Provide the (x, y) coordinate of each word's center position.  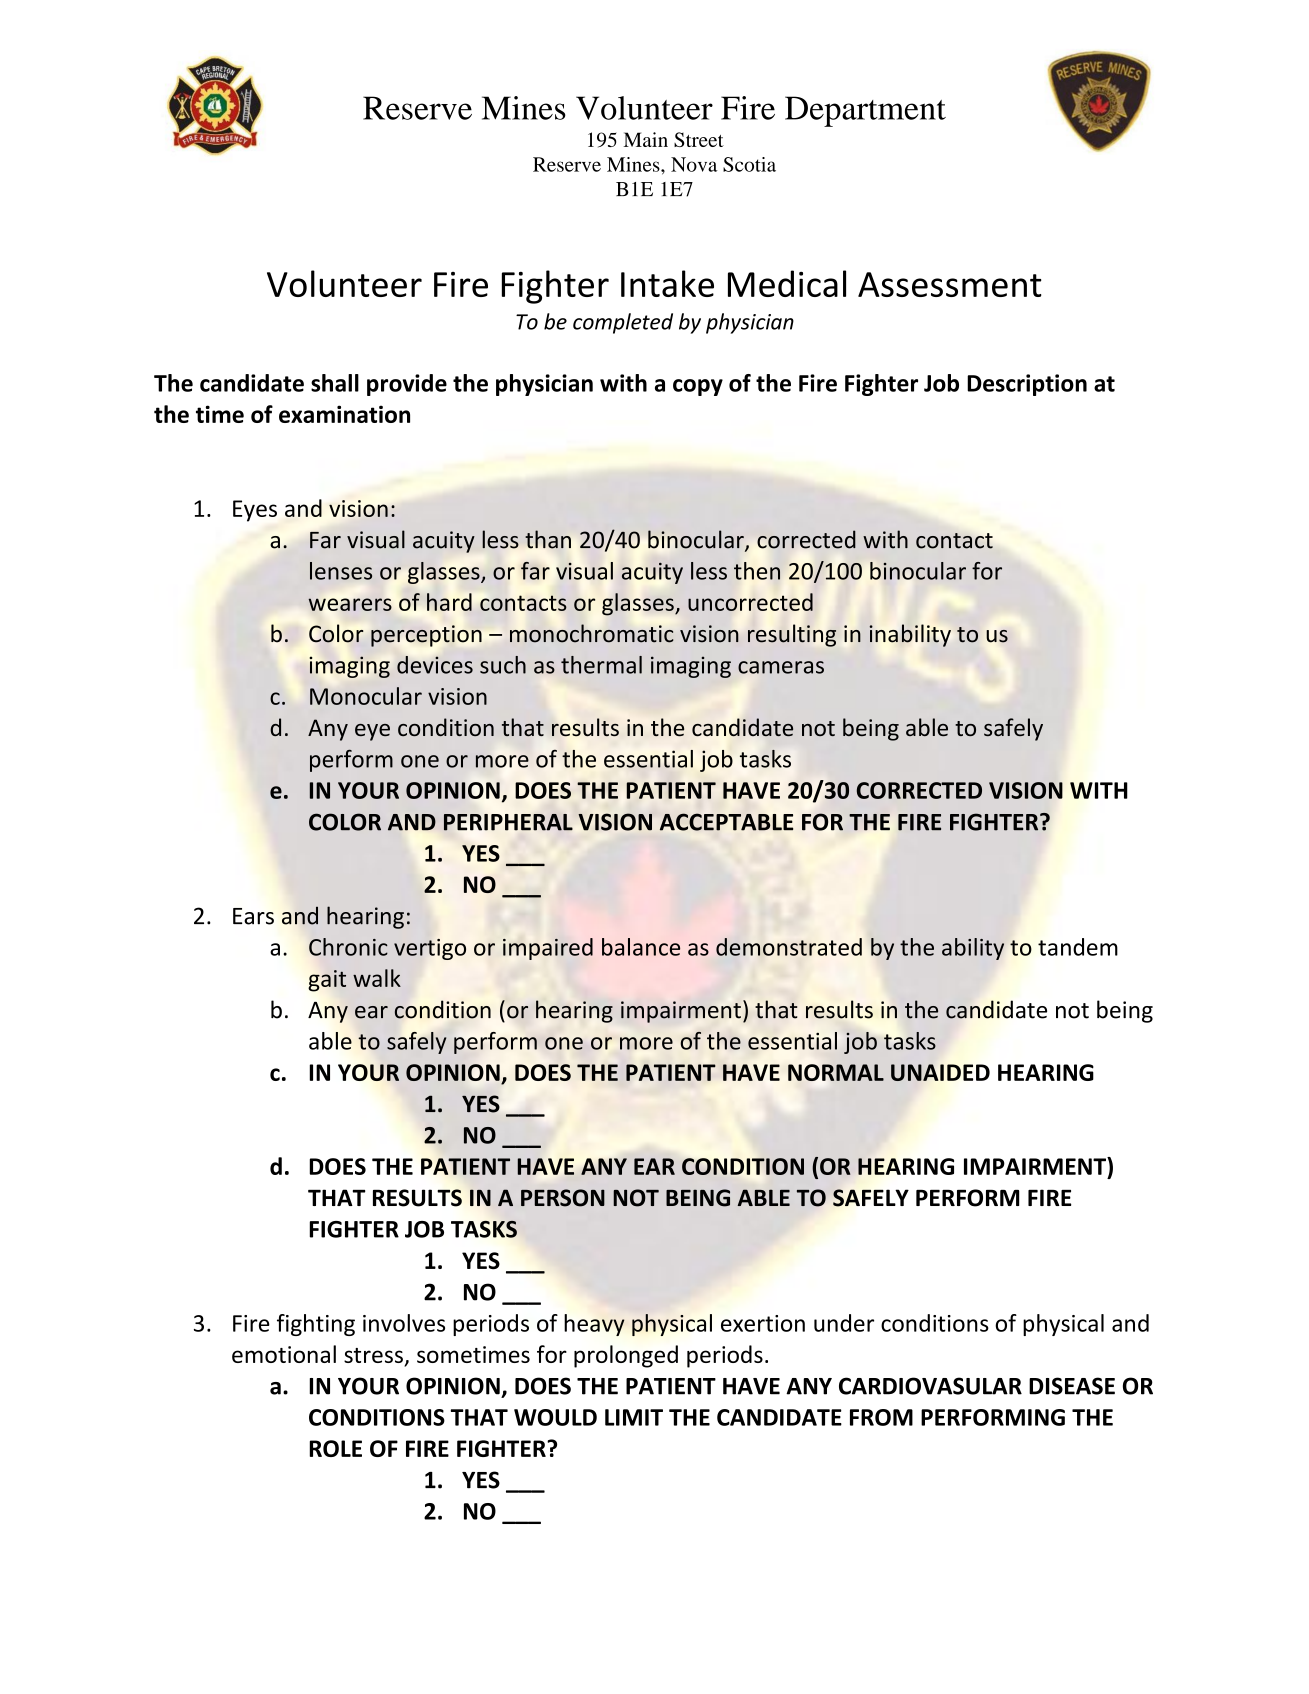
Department (865, 111)
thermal (601, 665)
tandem (1078, 947)
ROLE (335, 1448)
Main (645, 139)
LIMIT (634, 1417)
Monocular (366, 696)
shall (335, 383)
